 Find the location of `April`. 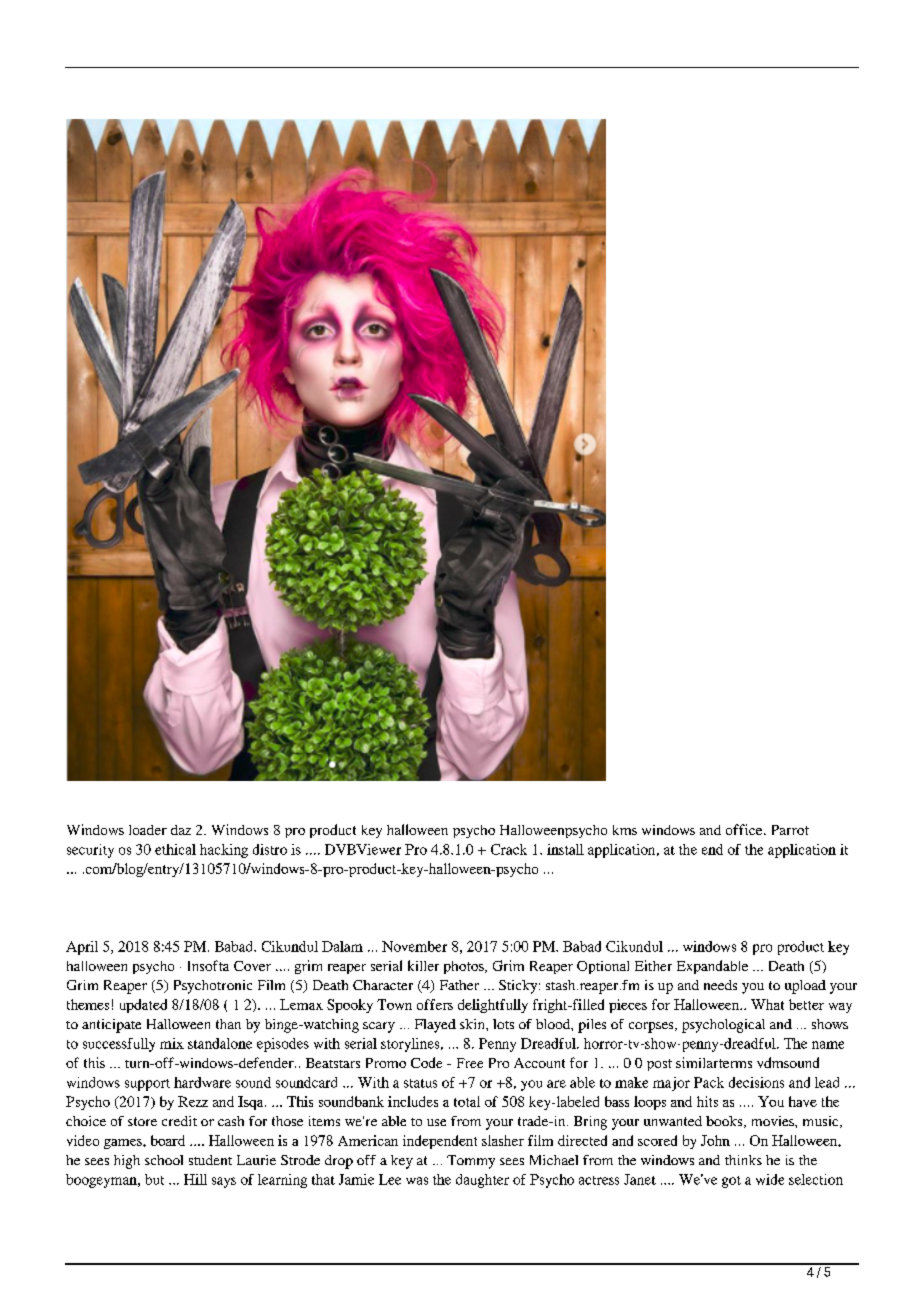

April is located at coordinates (82, 948).
